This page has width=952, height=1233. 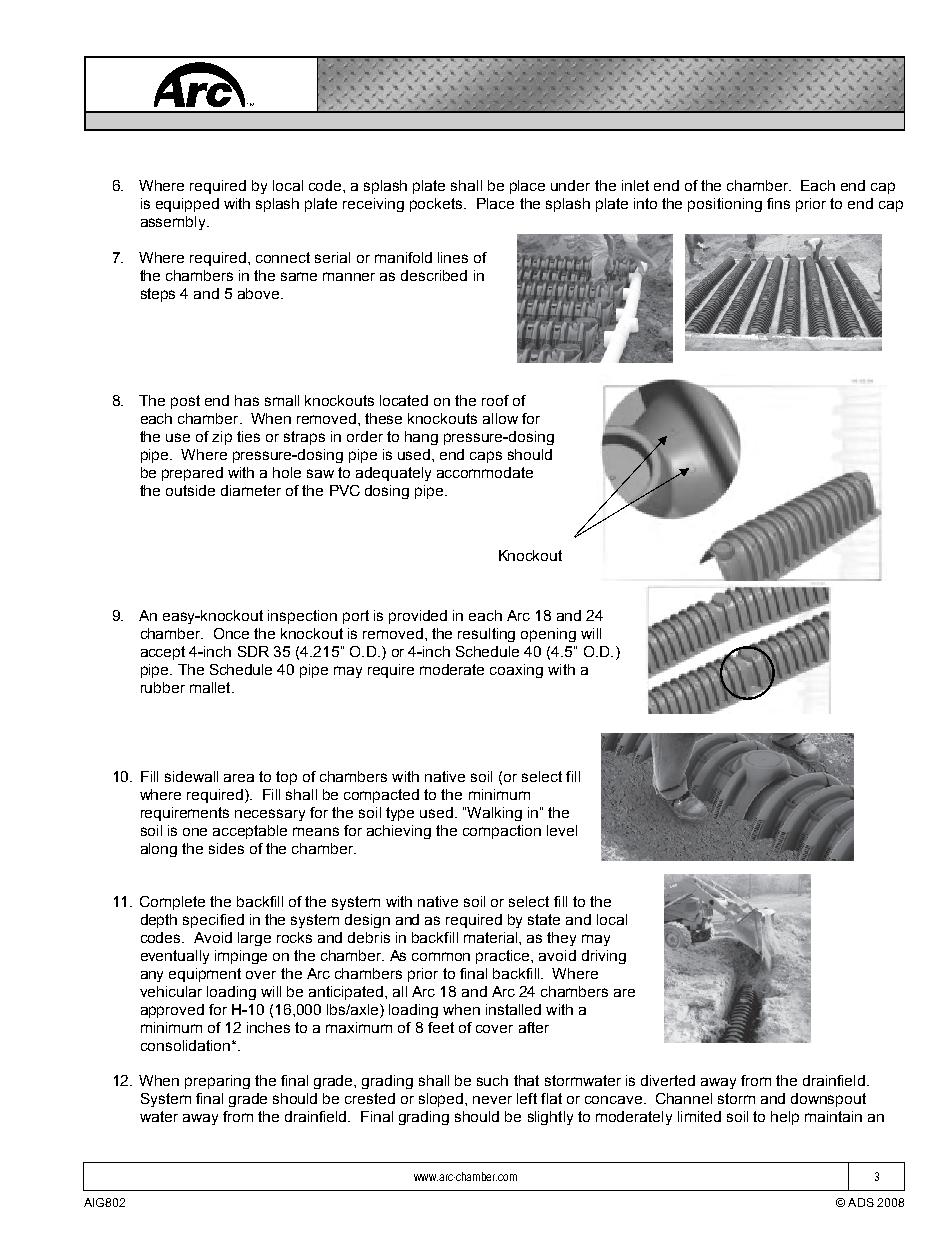 I want to click on fins, so click(x=778, y=203).
